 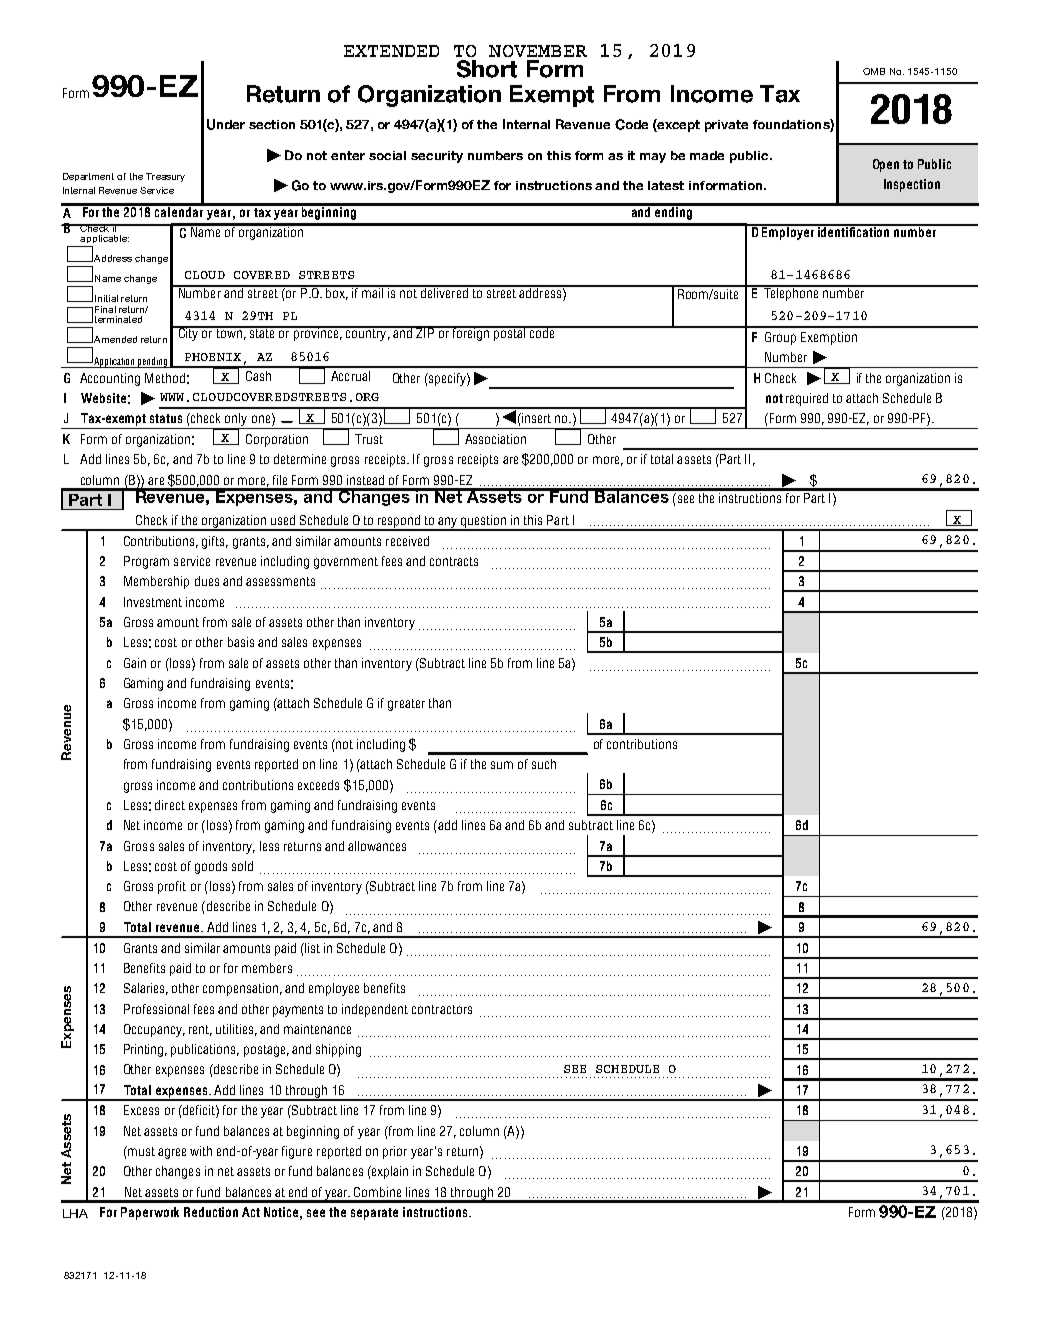 I want to click on such, so click(x=544, y=764).
